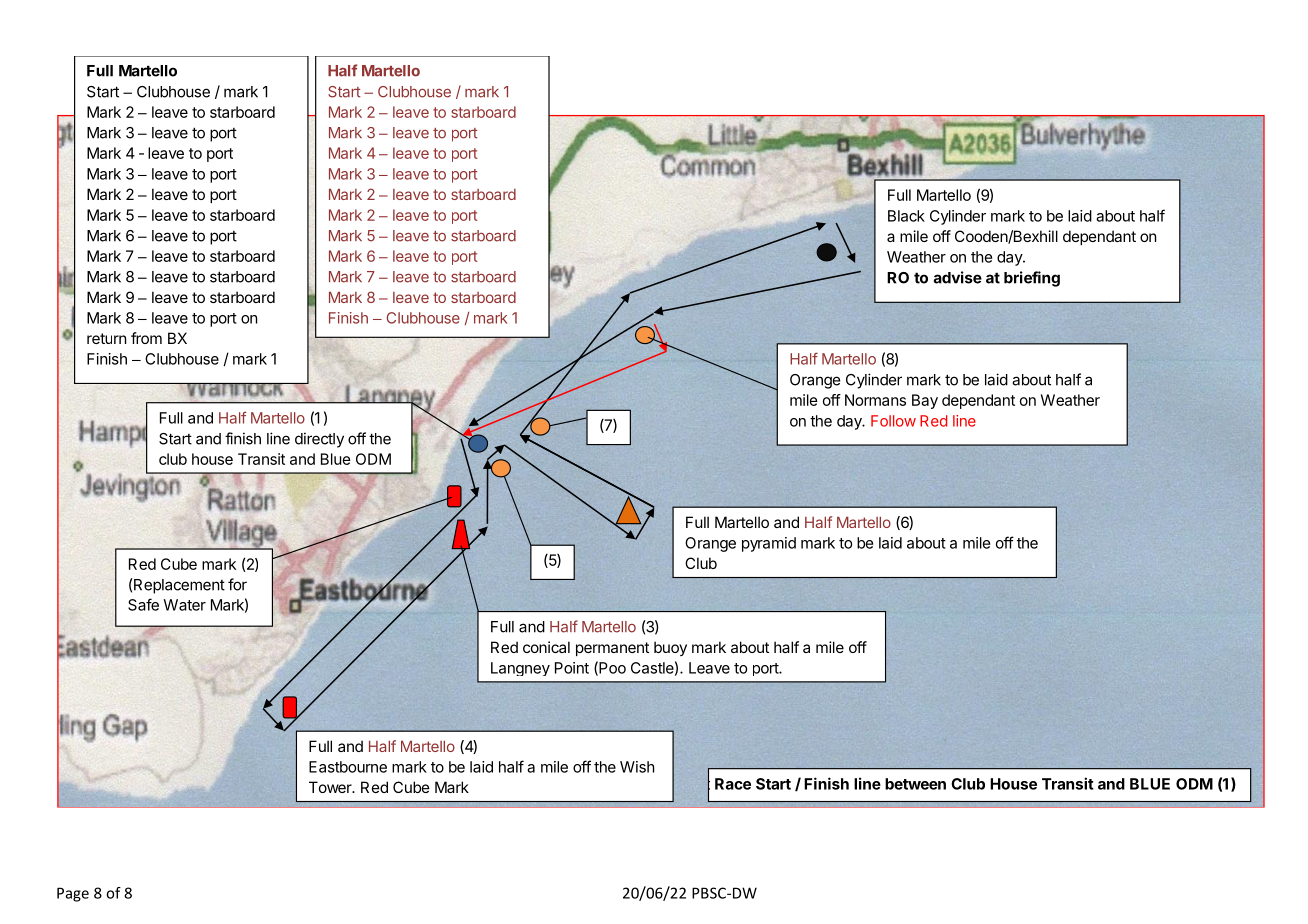  I want to click on Wish, so click(637, 767).
